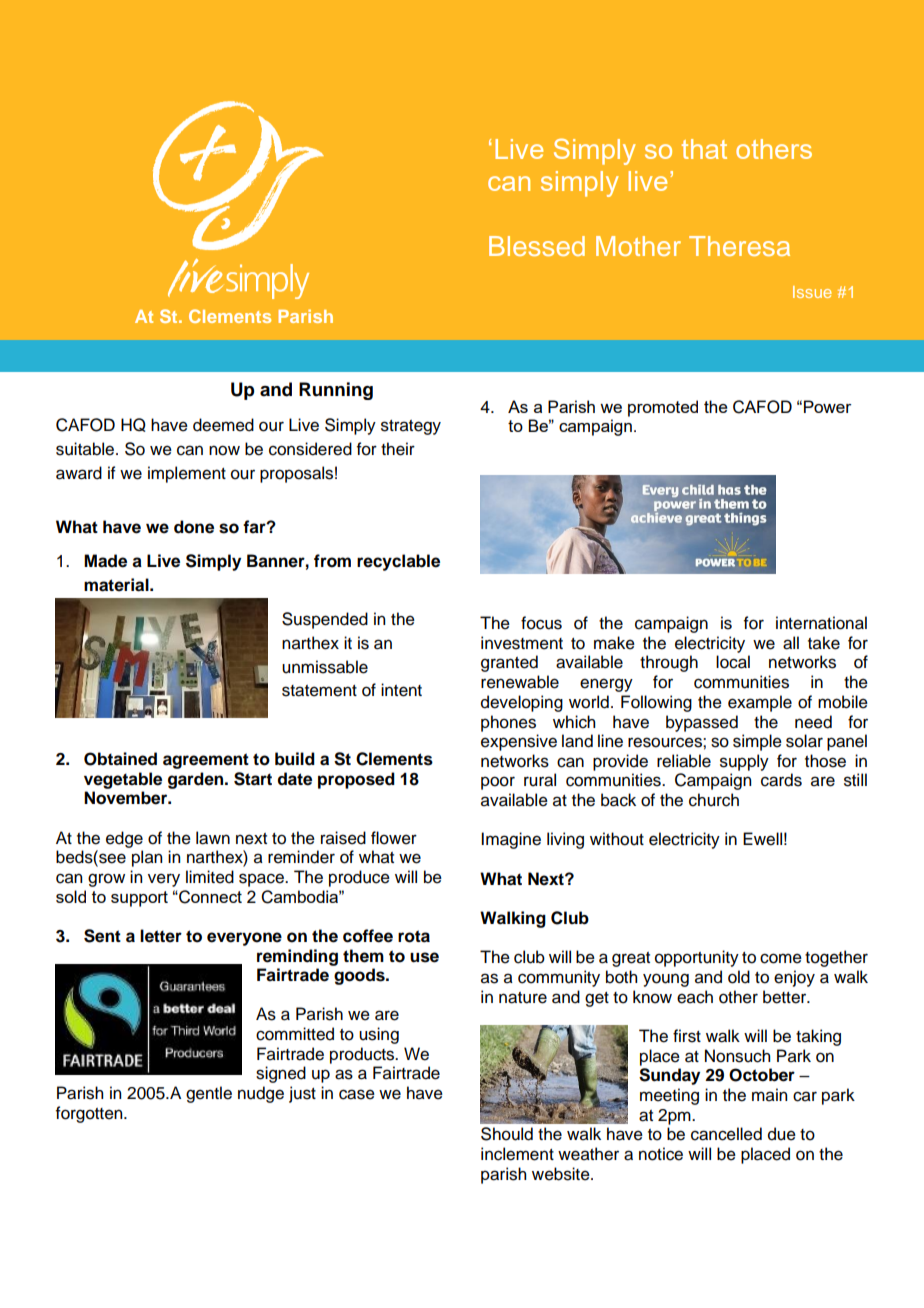 This screenshot has height=1308, width=924. I want to click on granted, so click(509, 663).
